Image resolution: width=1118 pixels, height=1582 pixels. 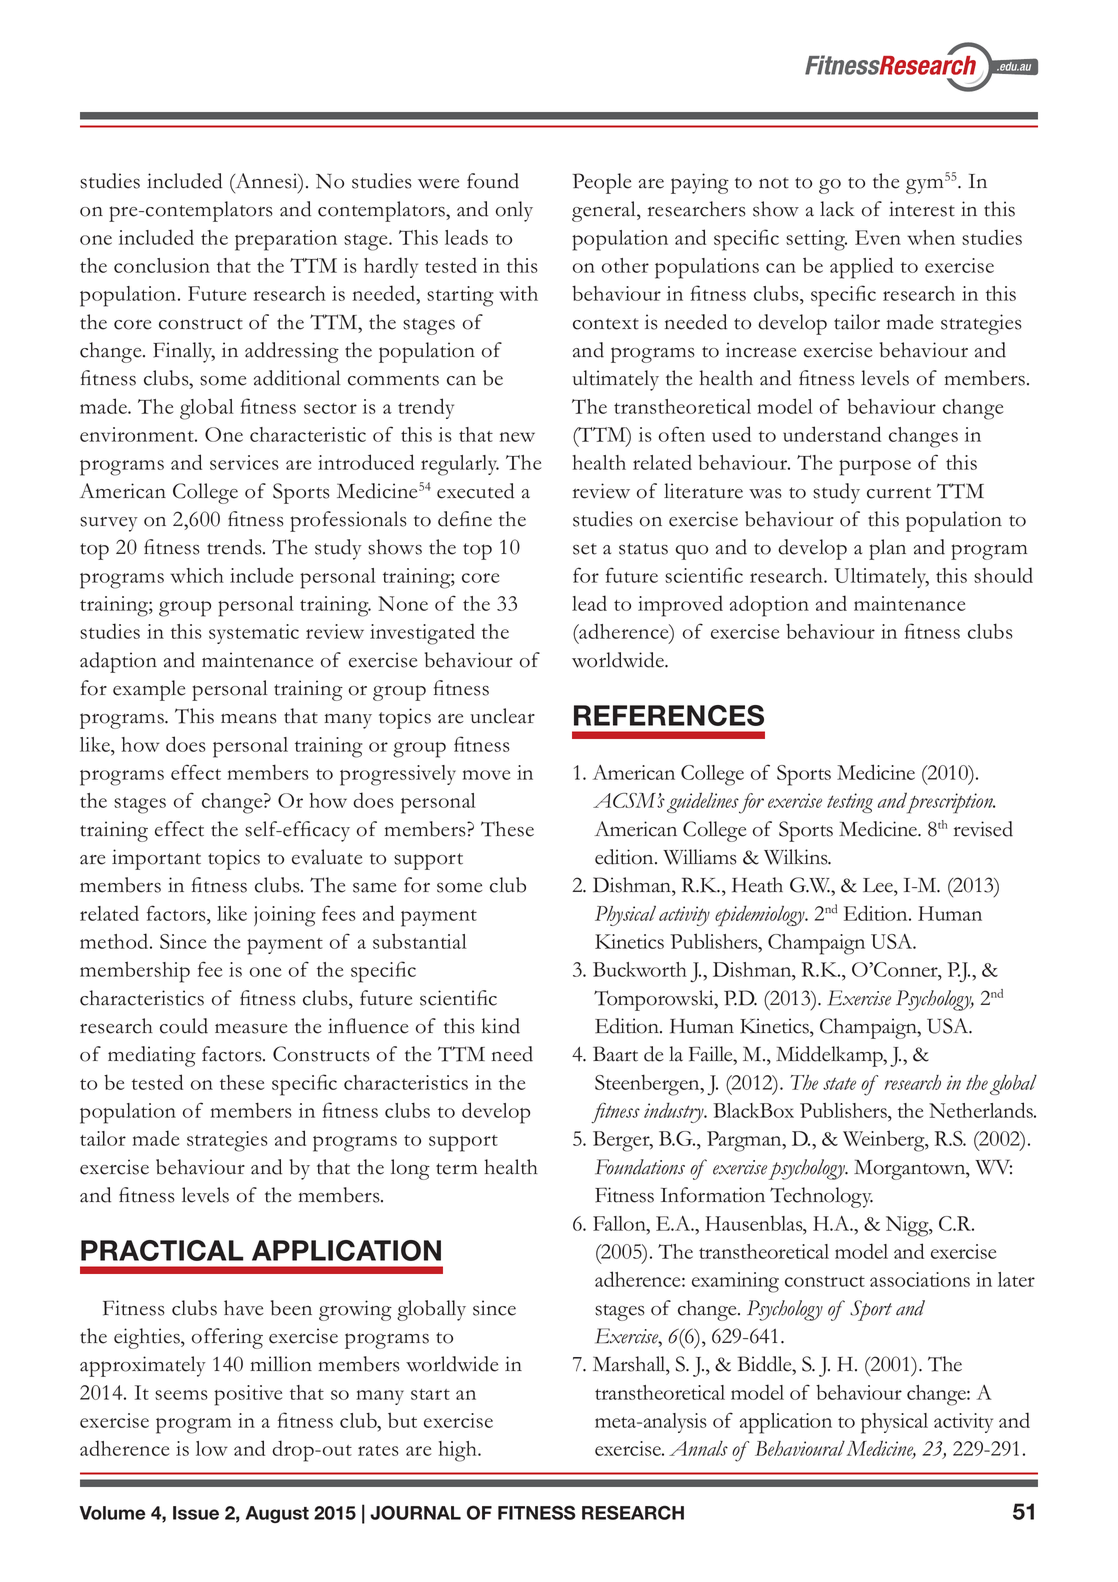 What do you see at coordinates (459, 1451) in the screenshot?
I see `high` at bounding box center [459, 1451].
